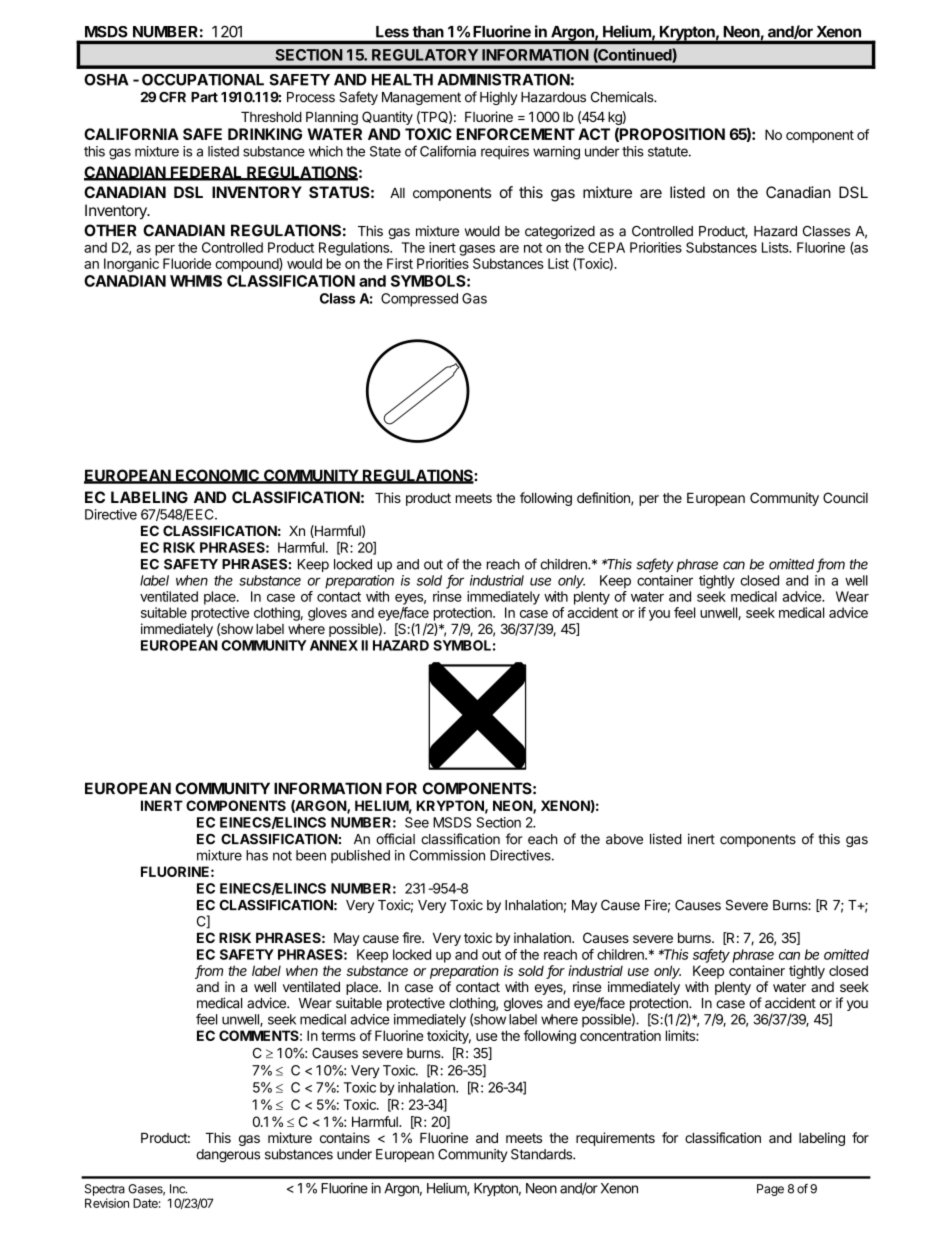  Describe the element at coordinates (624, 839) in the screenshot. I see `above` at that location.
